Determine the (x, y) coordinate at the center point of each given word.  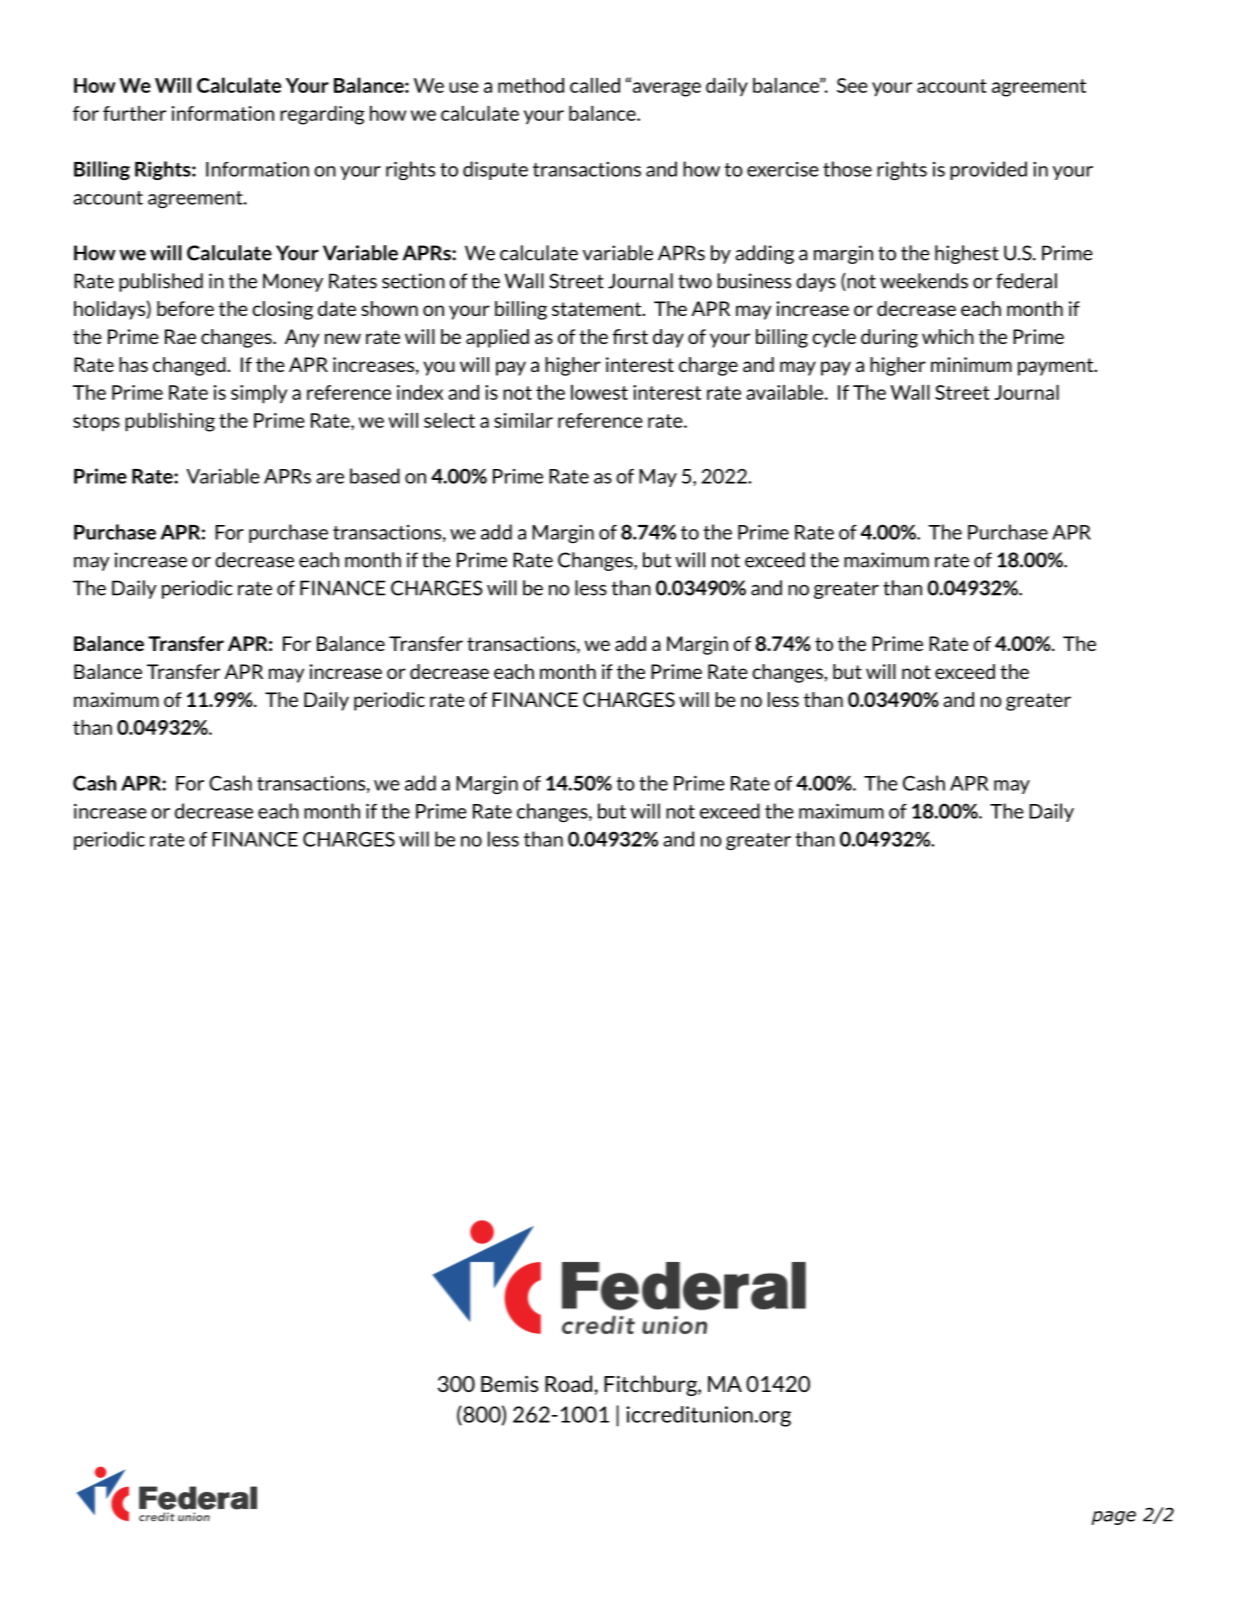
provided (988, 170)
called (595, 85)
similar (523, 420)
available (786, 392)
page (1113, 1518)
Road (568, 1383)
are (330, 478)
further (134, 113)
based (375, 476)
